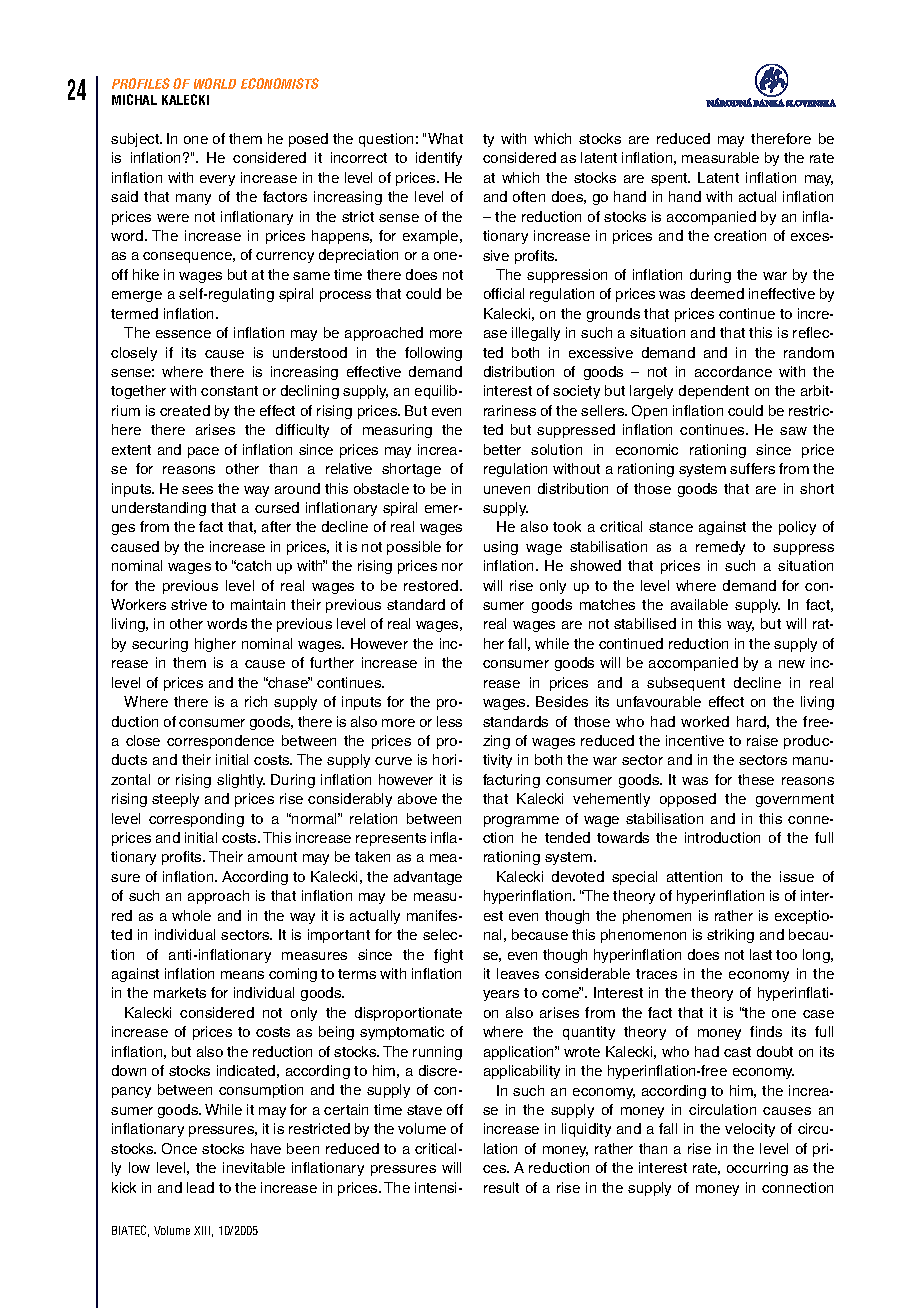 This screenshot has width=924, height=1308. Describe the element at coordinates (670, 179) in the screenshot. I see `spent` at that location.
